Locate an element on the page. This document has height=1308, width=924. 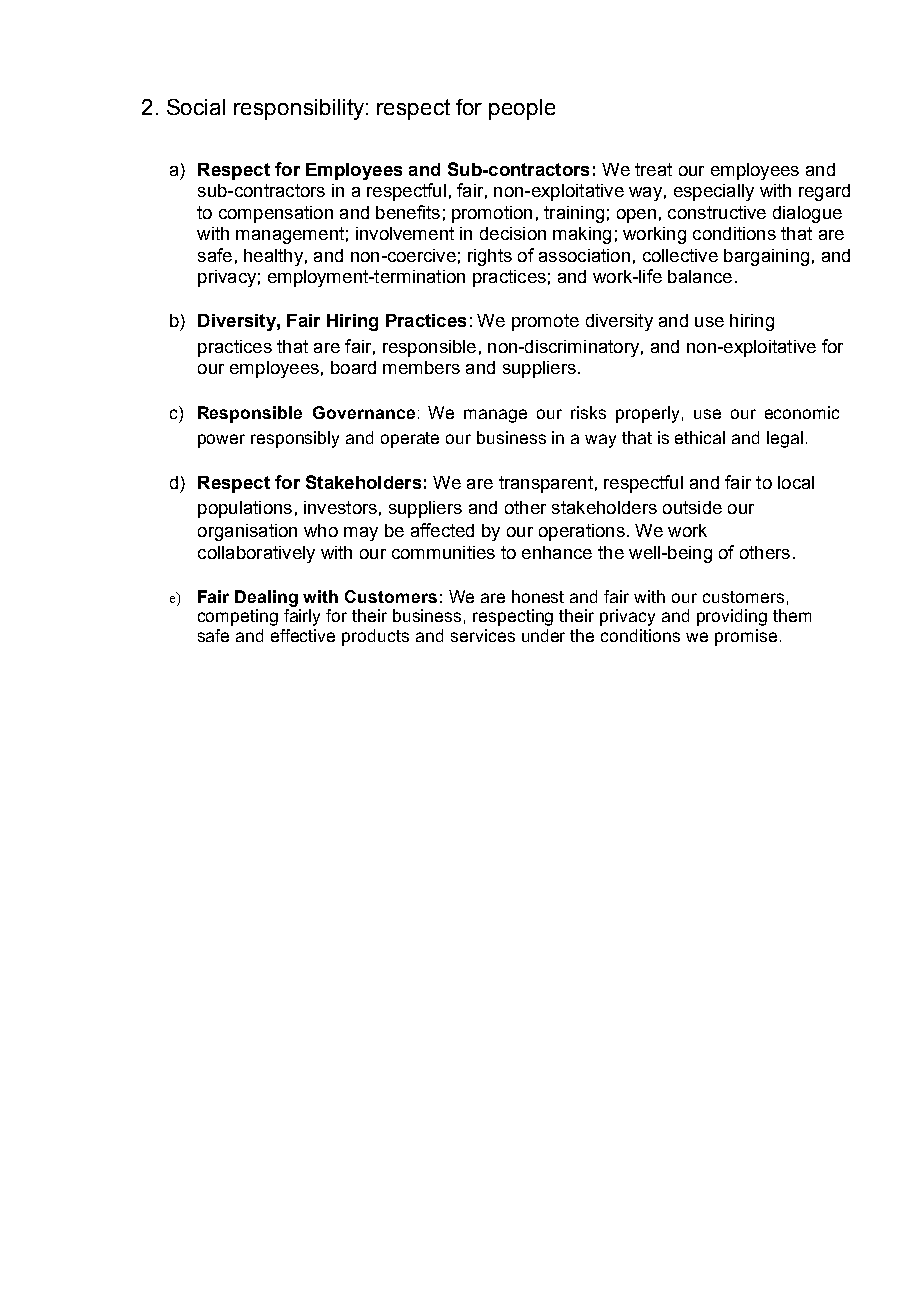
providing is located at coordinates (732, 617).
